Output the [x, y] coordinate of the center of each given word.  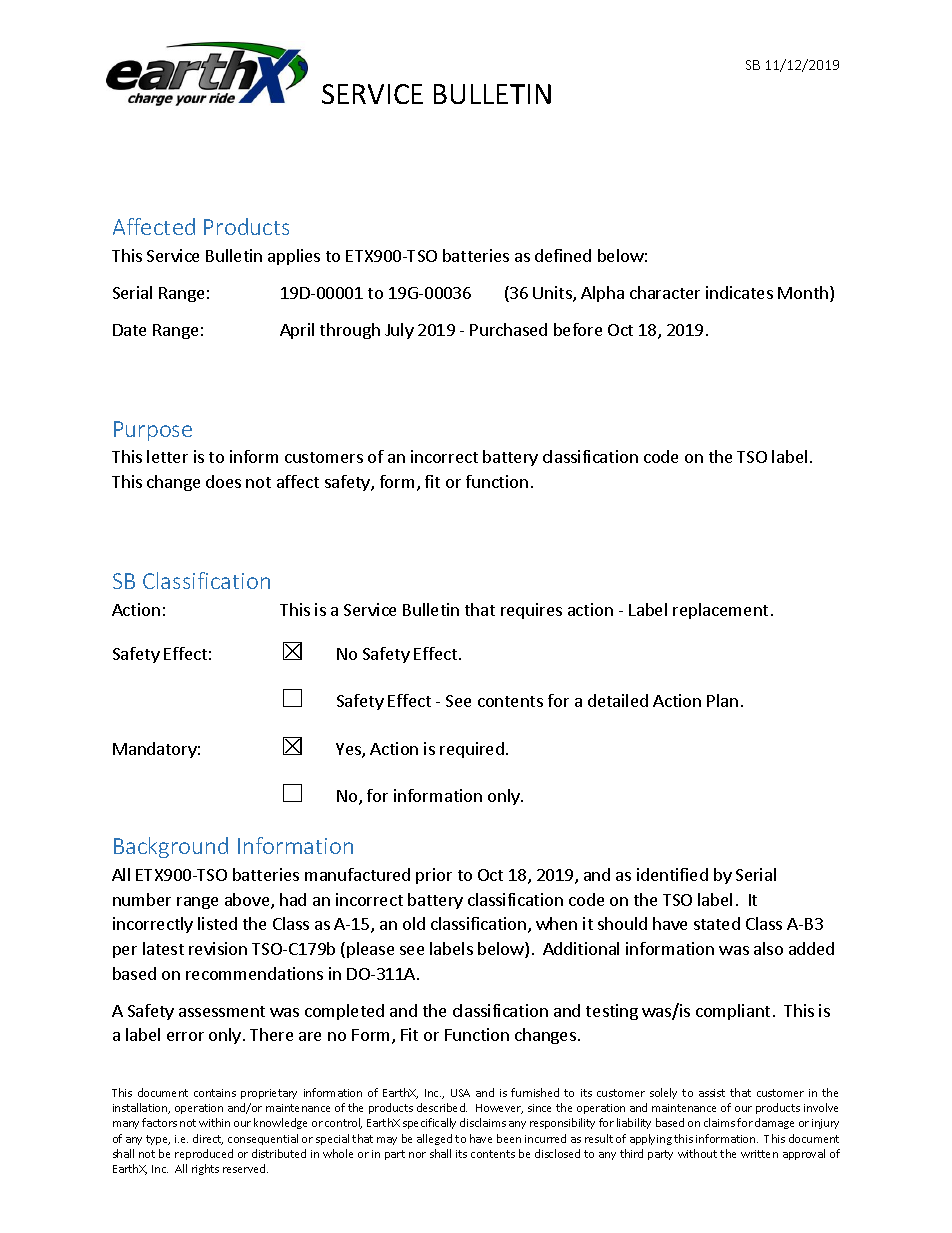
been [509, 1138]
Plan [722, 700]
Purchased [508, 329]
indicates [739, 292]
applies [294, 257]
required [472, 750]
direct [208, 1139]
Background [171, 847]
